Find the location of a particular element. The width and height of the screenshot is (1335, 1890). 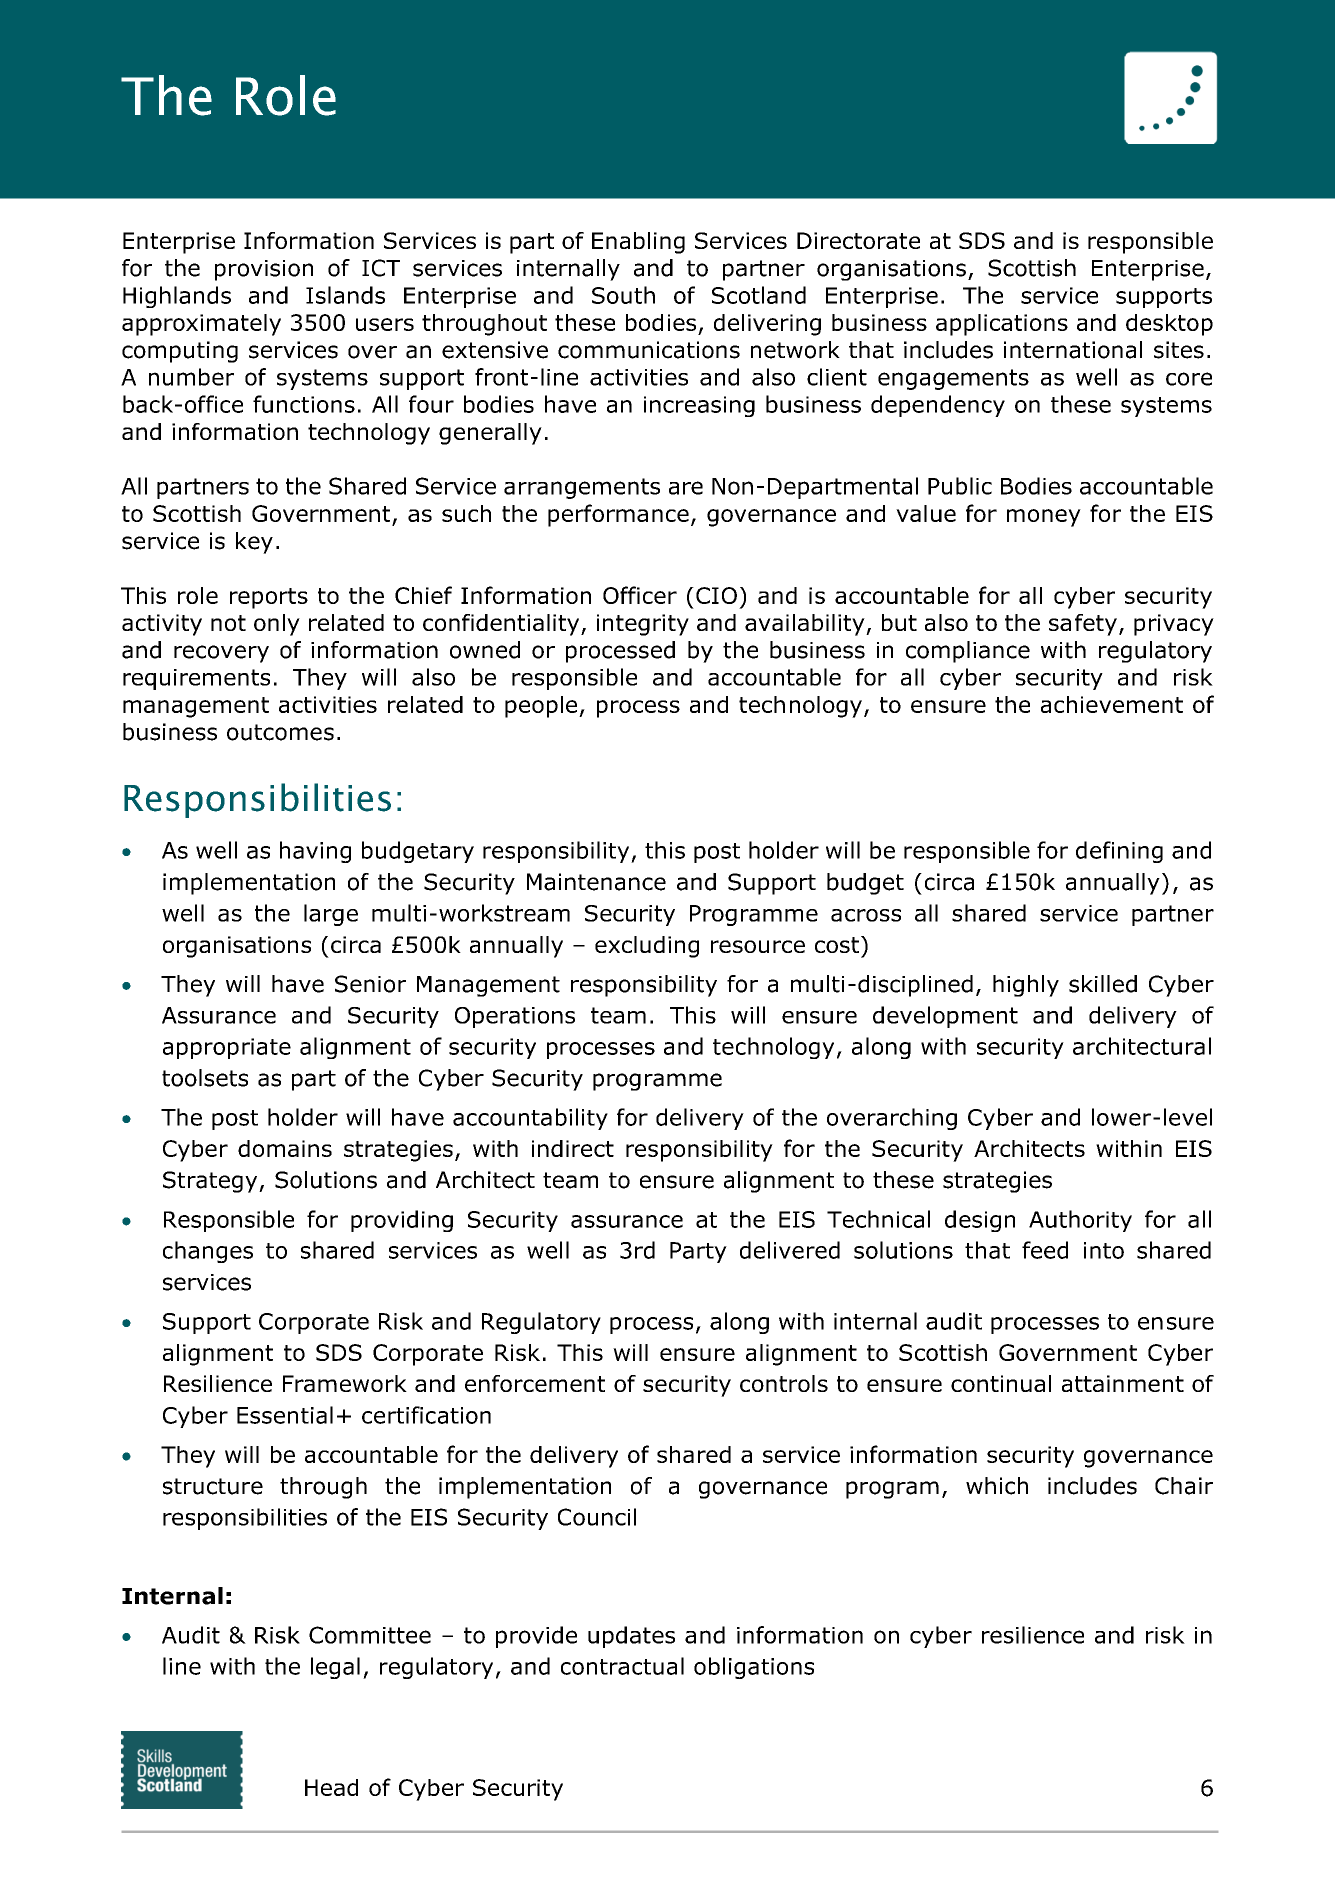

contractual is located at coordinates (622, 1666).
